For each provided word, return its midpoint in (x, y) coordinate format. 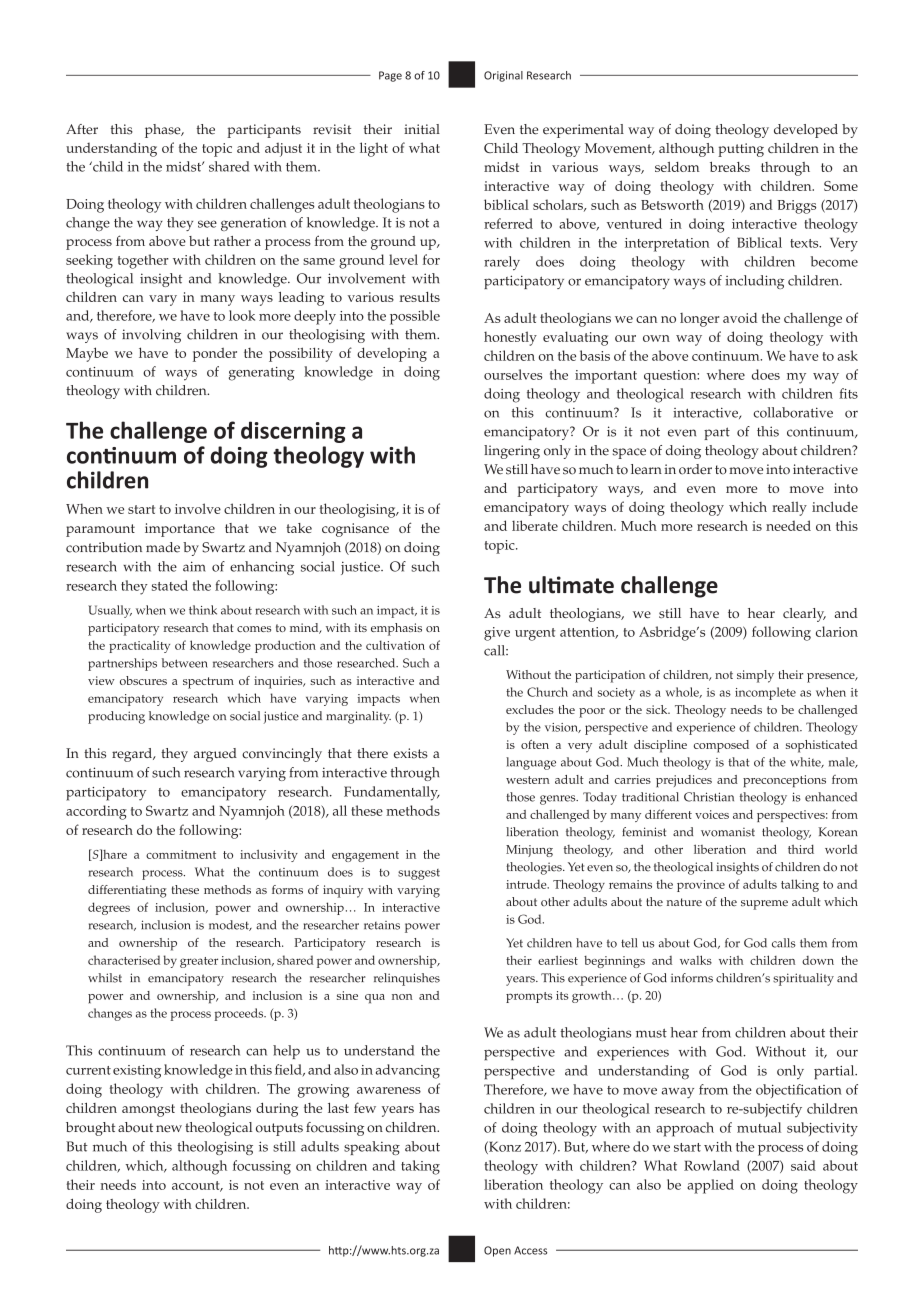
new (169, 1129)
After (82, 129)
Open (497, 1251)
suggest (419, 874)
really (789, 508)
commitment (181, 854)
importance (180, 530)
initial (422, 129)
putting (741, 150)
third (801, 849)
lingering (512, 452)
